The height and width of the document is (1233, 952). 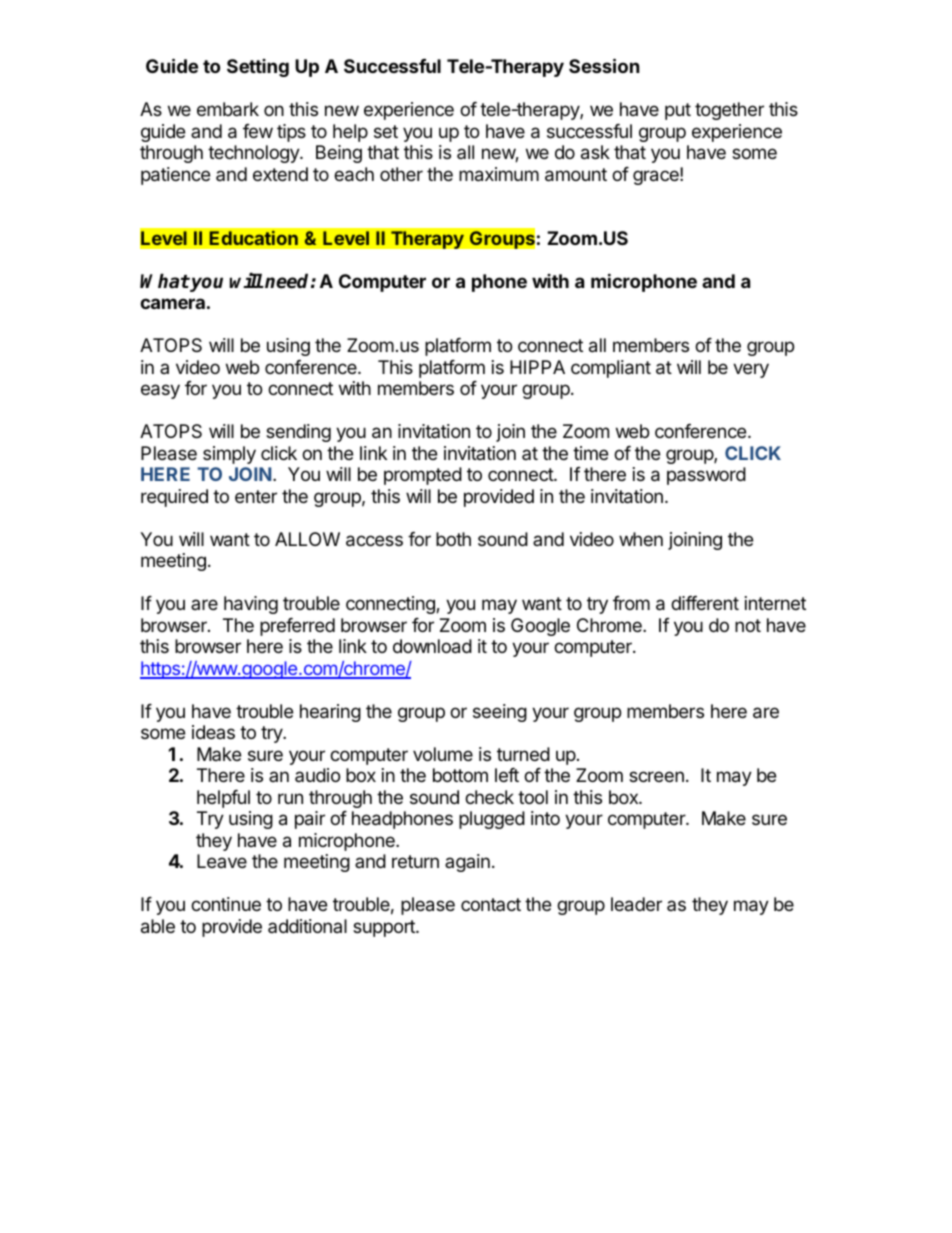 What do you see at coordinates (228, 109) in the document?
I see `embark` at bounding box center [228, 109].
